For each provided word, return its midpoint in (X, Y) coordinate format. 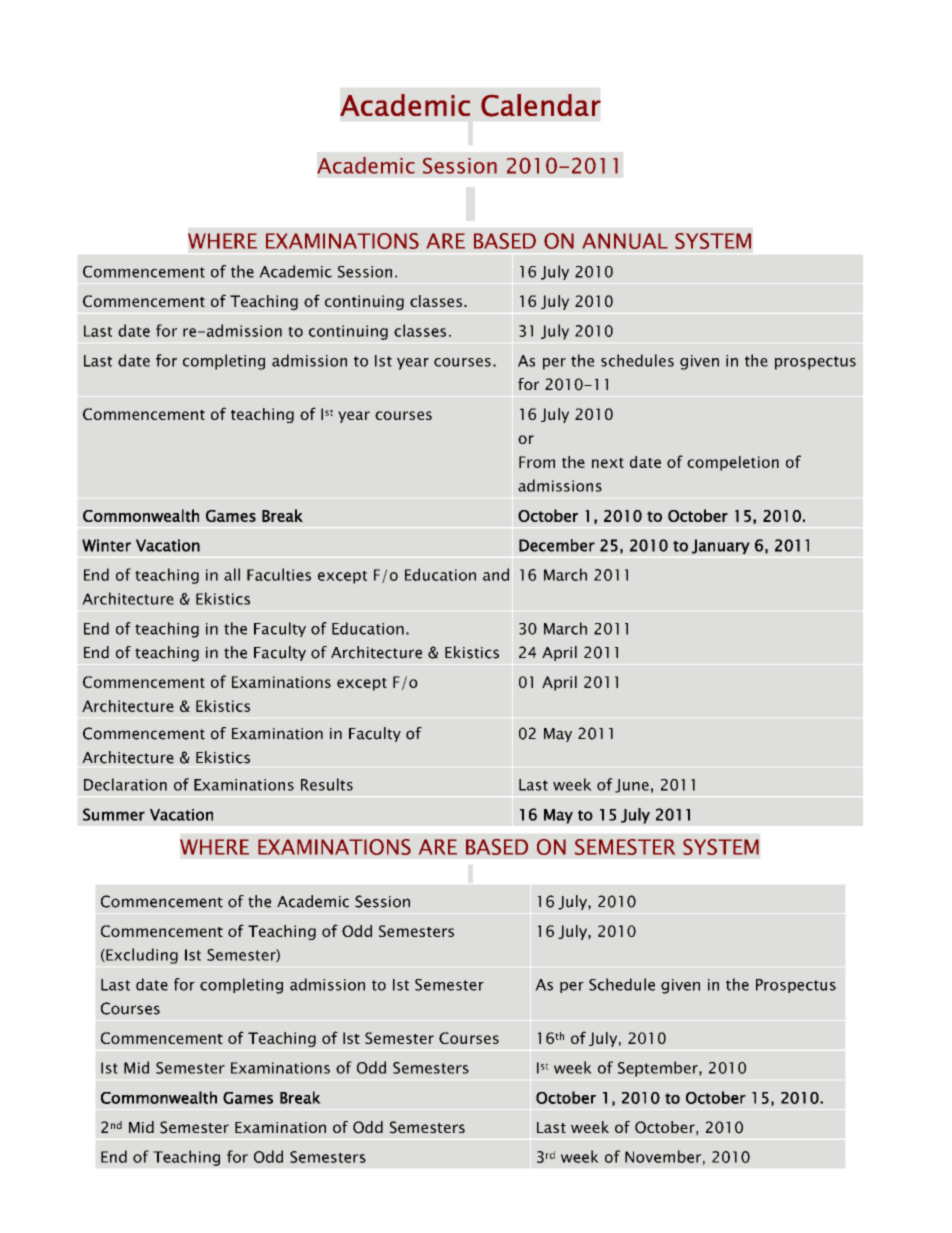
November (663, 1156)
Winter (106, 545)
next (608, 463)
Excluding (141, 956)
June (632, 786)
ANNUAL (625, 241)
